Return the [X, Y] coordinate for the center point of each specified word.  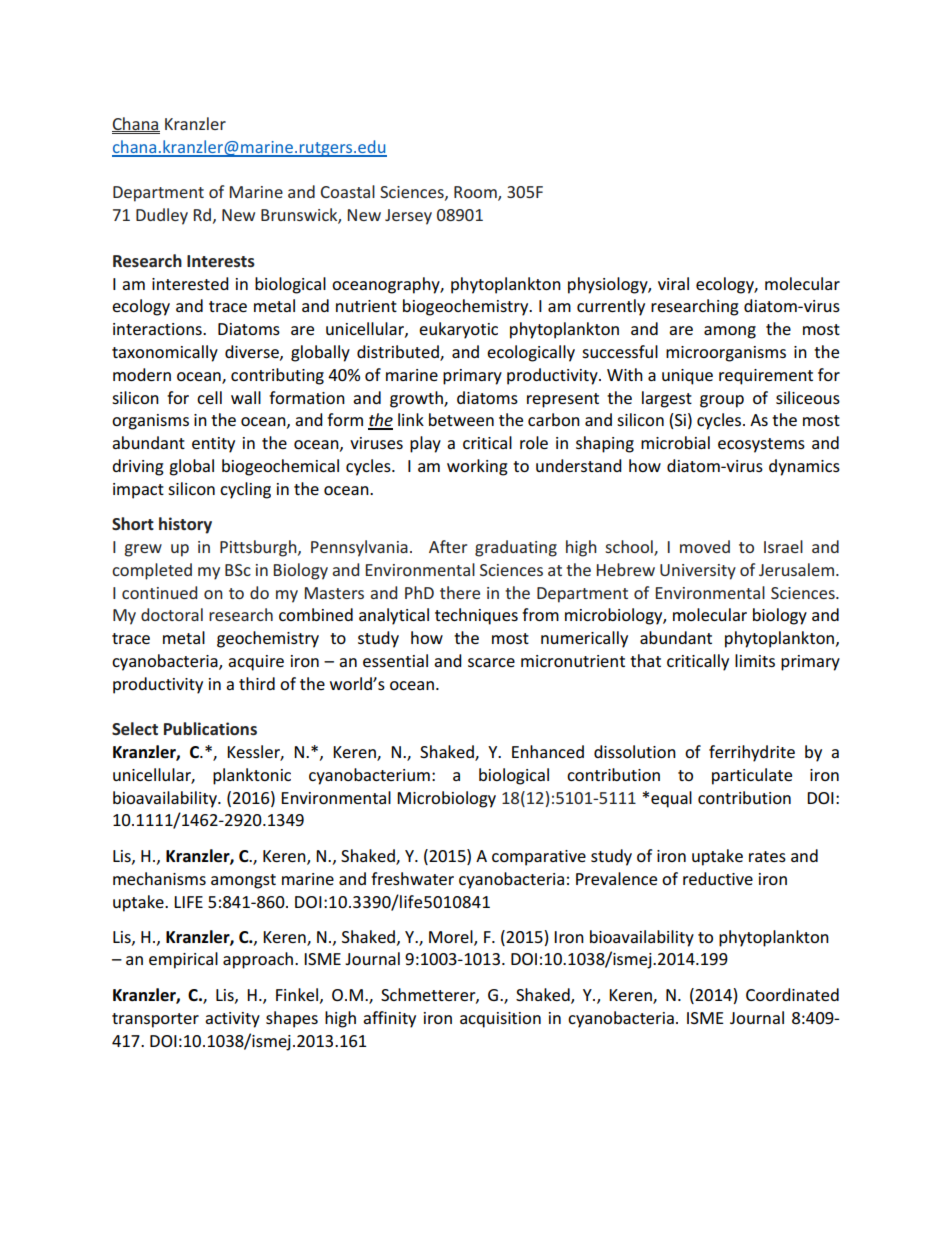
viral [673, 283]
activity [232, 1020]
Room [476, 193]
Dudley [162, 216]
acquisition [500, 1020]
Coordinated [792, 994]
